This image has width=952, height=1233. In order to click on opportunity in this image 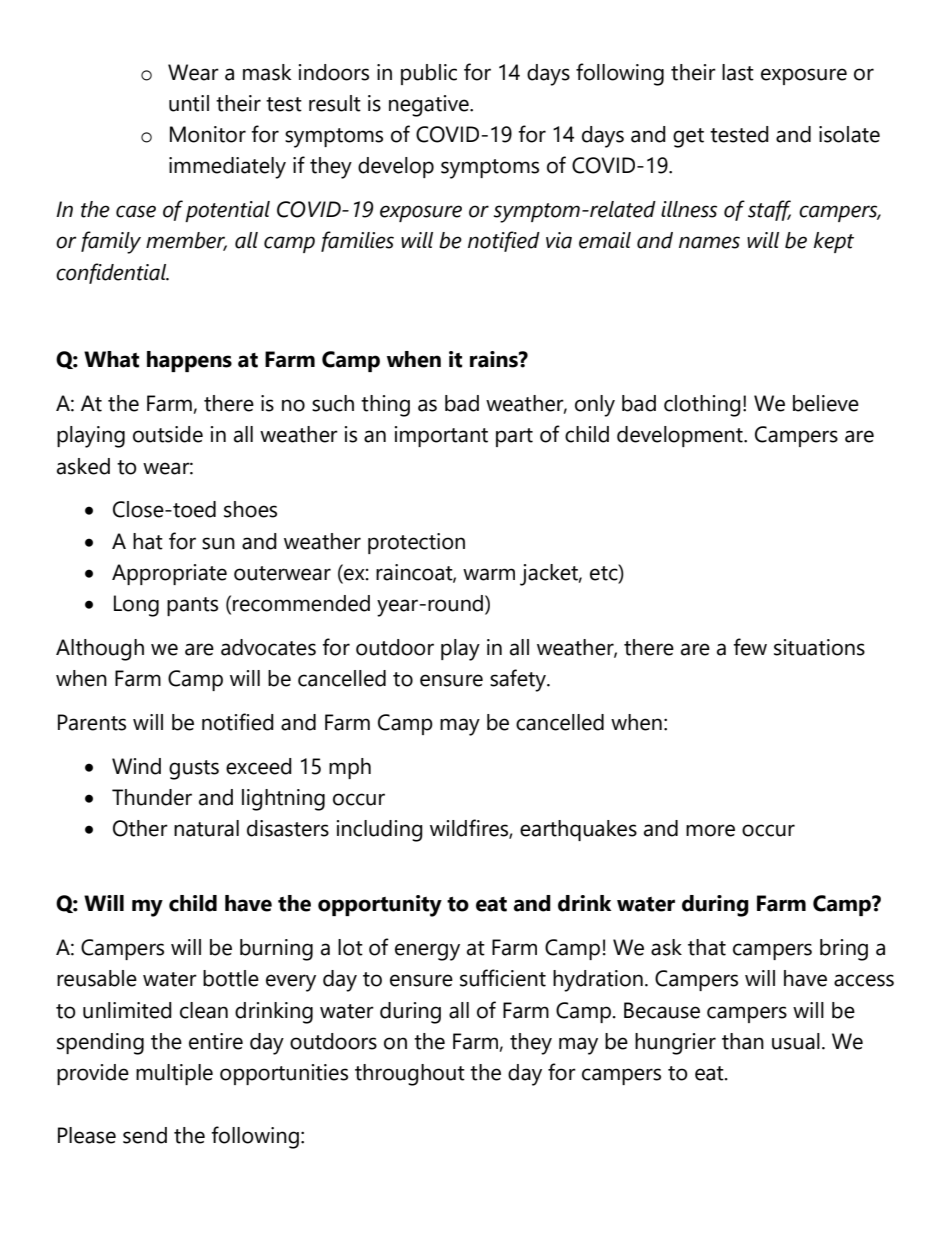, I will do `click(380, 906)`.
